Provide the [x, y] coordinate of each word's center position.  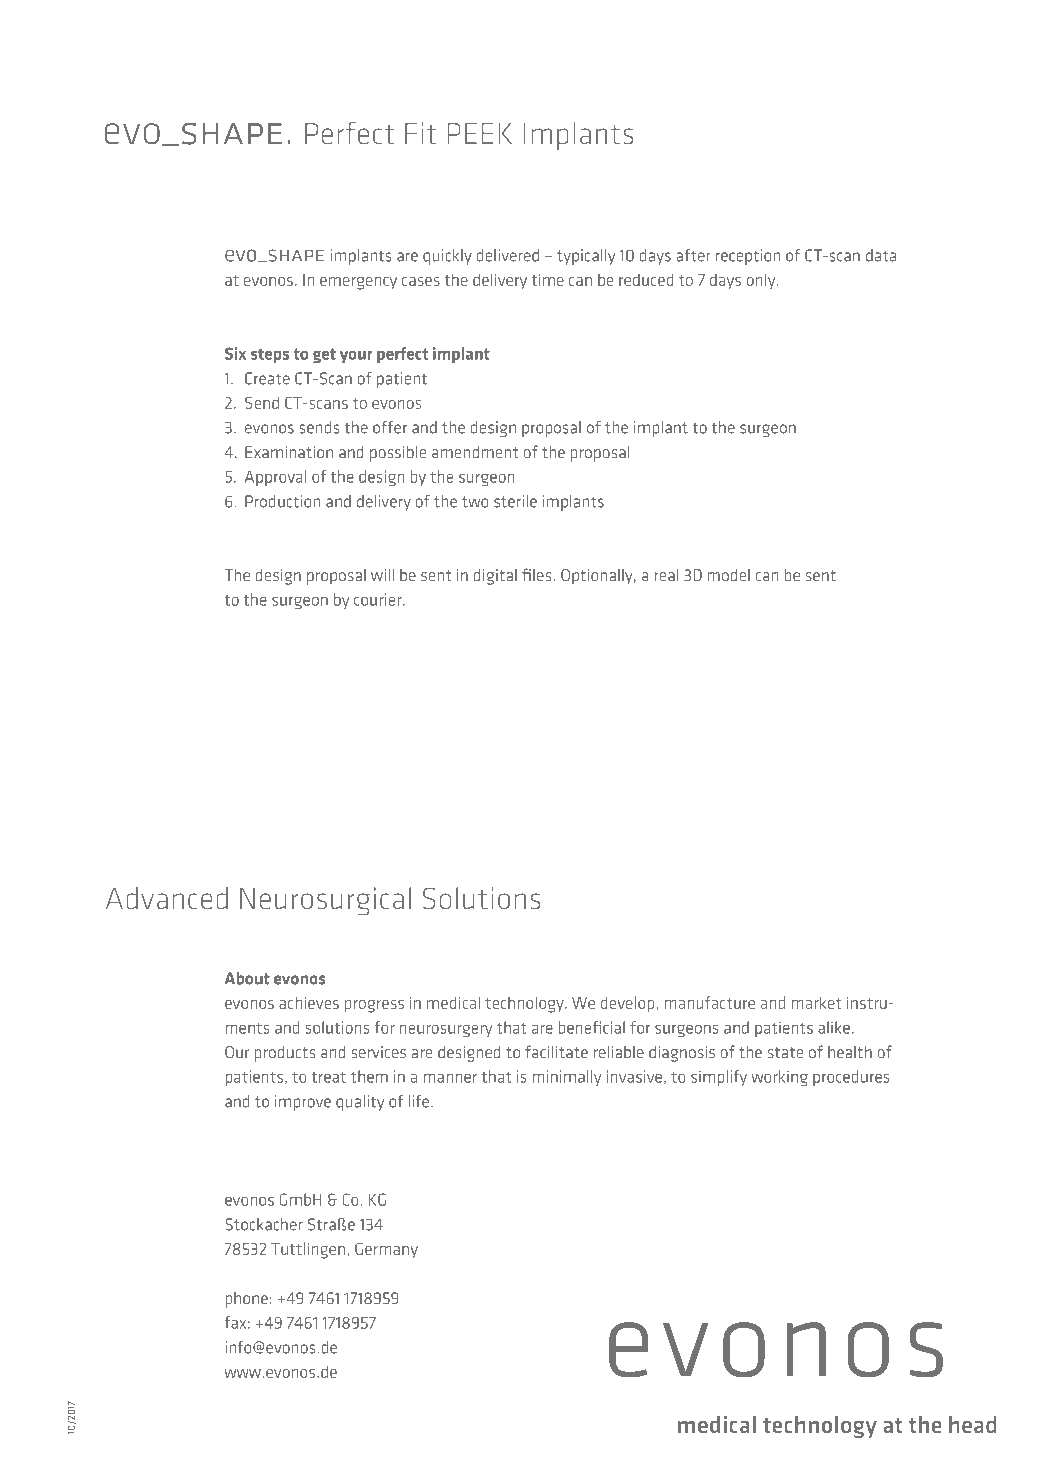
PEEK [480, 133]
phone [246, 1300]
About [247, 978]
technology [525, 1004]
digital [495, 577]
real [666, 575]
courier [379, 599]
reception [748, 257]
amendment [475, 452]
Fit [421, 133]
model [729, 575]
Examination [289, 452]
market [816, 1002]
